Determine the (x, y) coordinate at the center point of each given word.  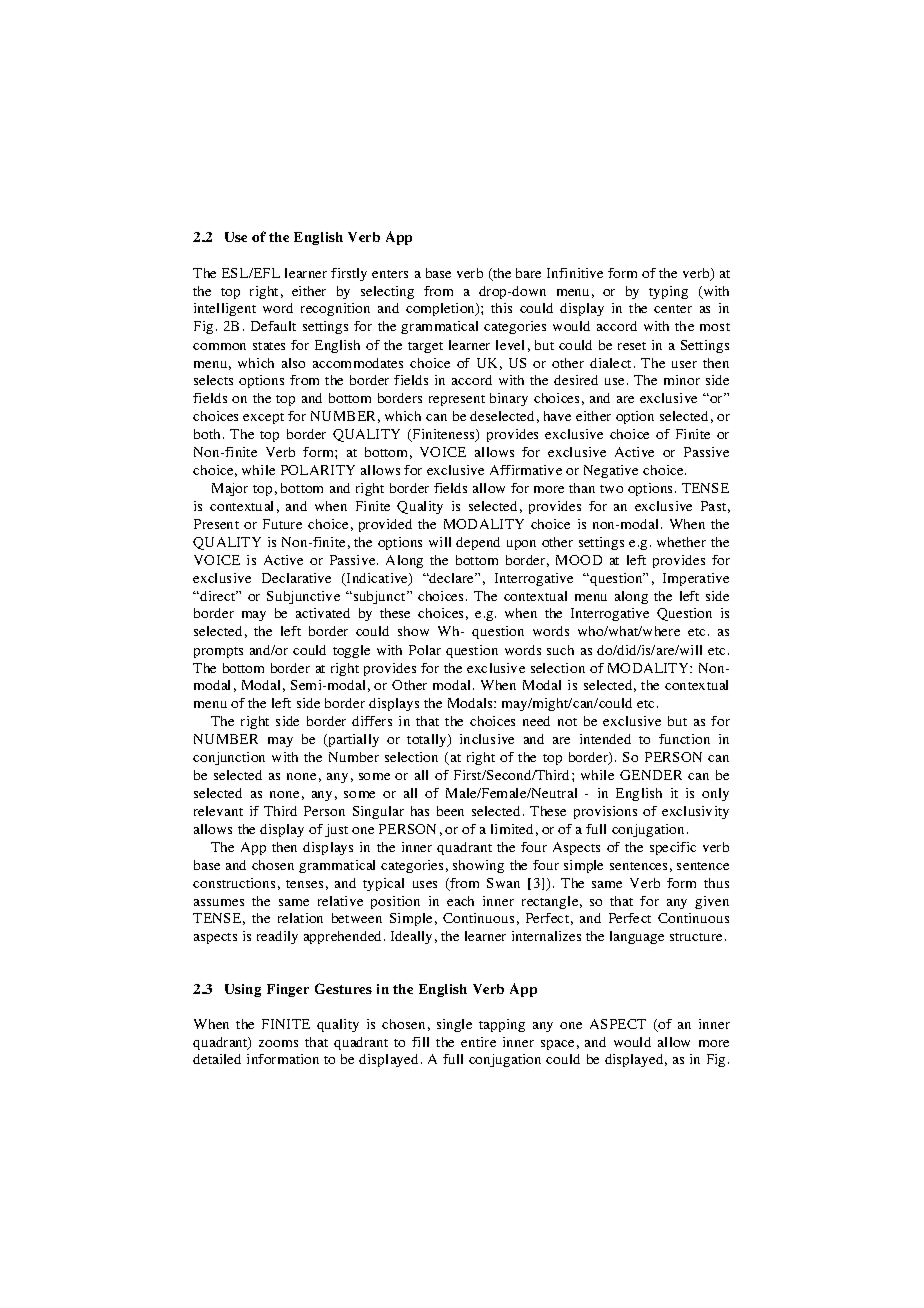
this (501, 308)
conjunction (229, 758)
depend (478, 543)
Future (282, 524)
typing (668, 292)
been (450, 811)
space (557, 1045)
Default (273, 326)
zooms (278, 1043)
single (454, 1025)
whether (681, 542)
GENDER (651, 775)
